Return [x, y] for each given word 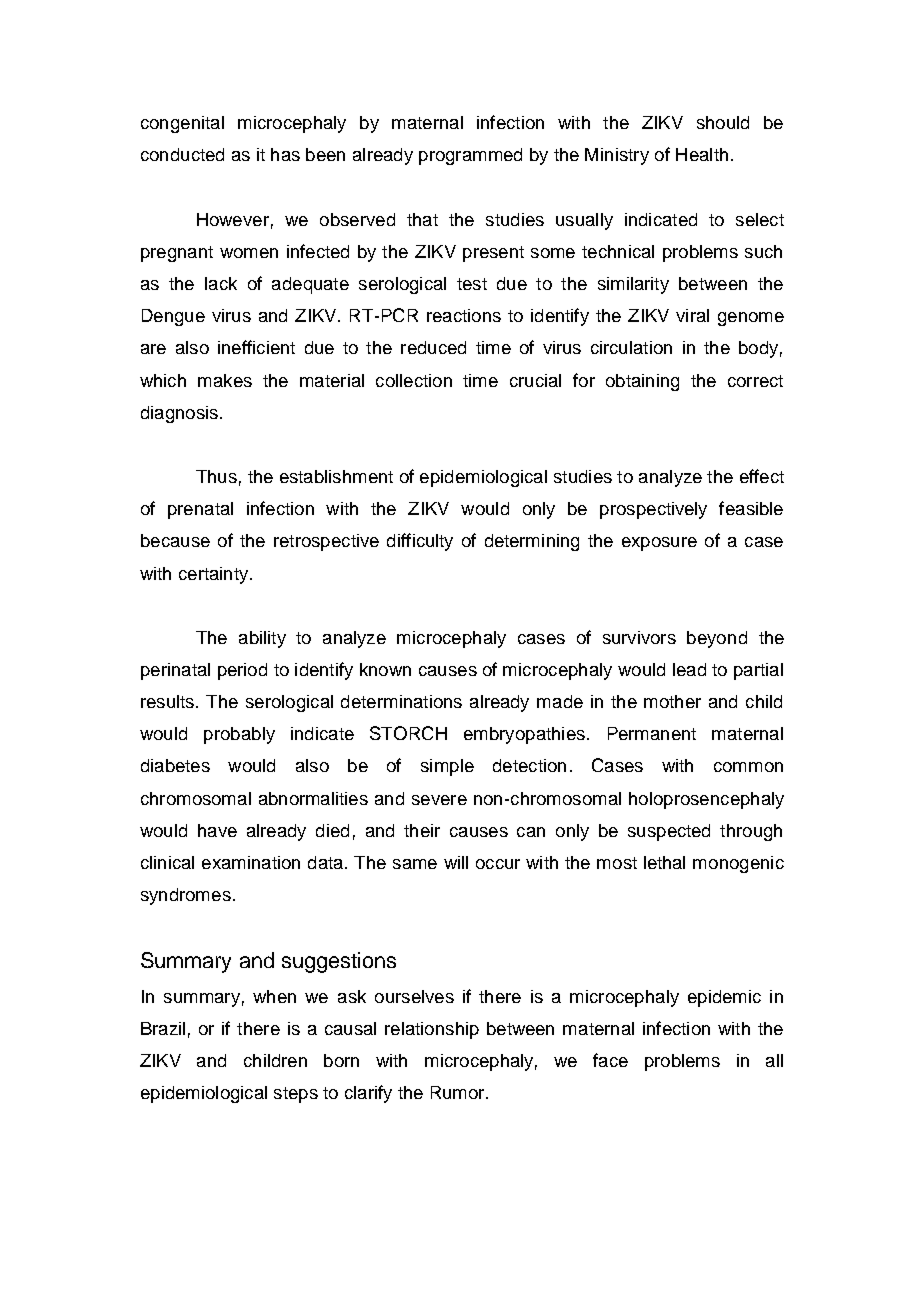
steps [296, 1095]
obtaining [642, 382]
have [217, 830]
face [610, 1060]
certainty [215, 575]
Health [702, 154]
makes [225, 380]
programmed [470, 156]
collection [414, 380]
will [456, 862]
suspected [669, 832]
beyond [717, 639]
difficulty [420, 542]
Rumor [459, 1092]
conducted [182, 154]
